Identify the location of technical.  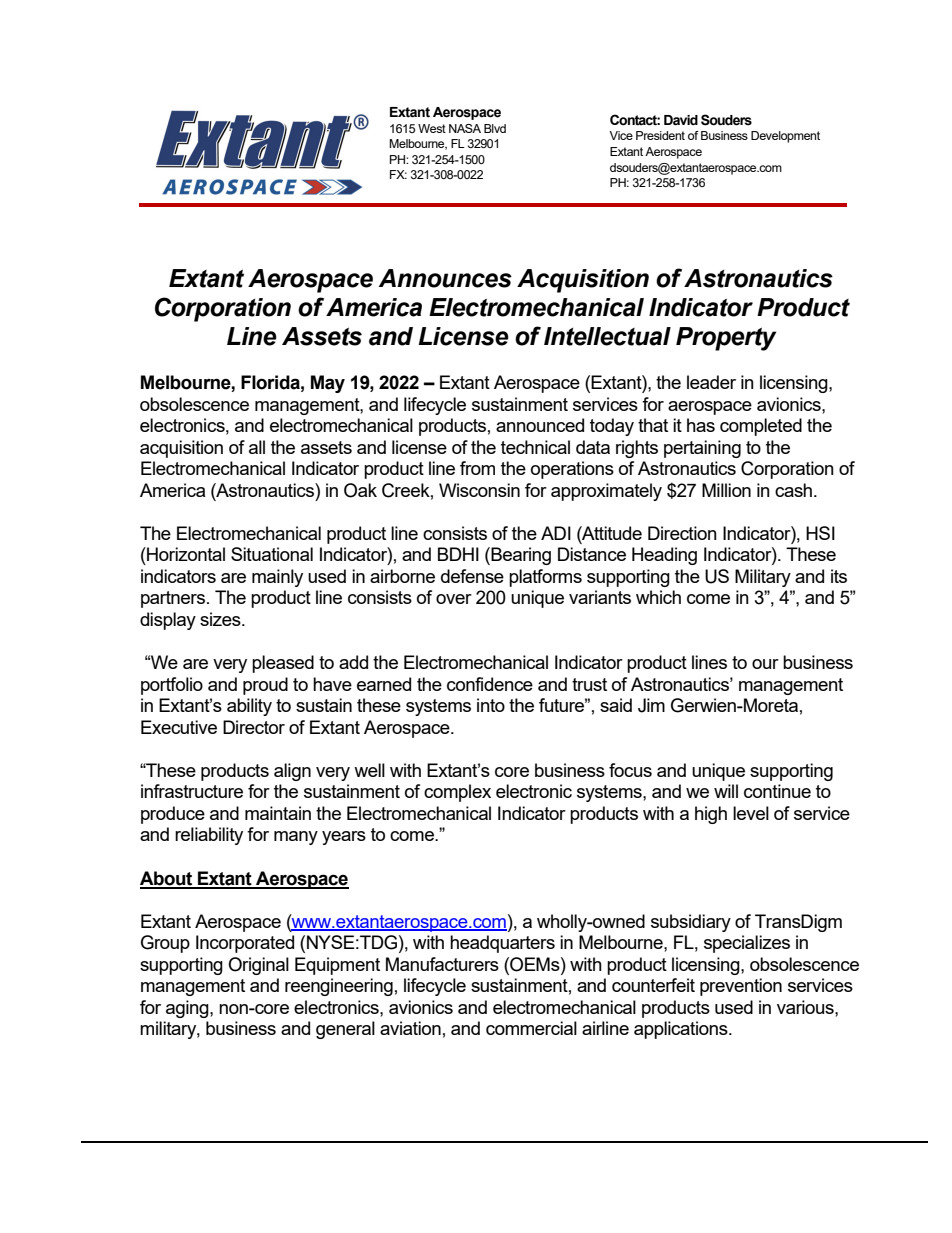
(535, 447).
